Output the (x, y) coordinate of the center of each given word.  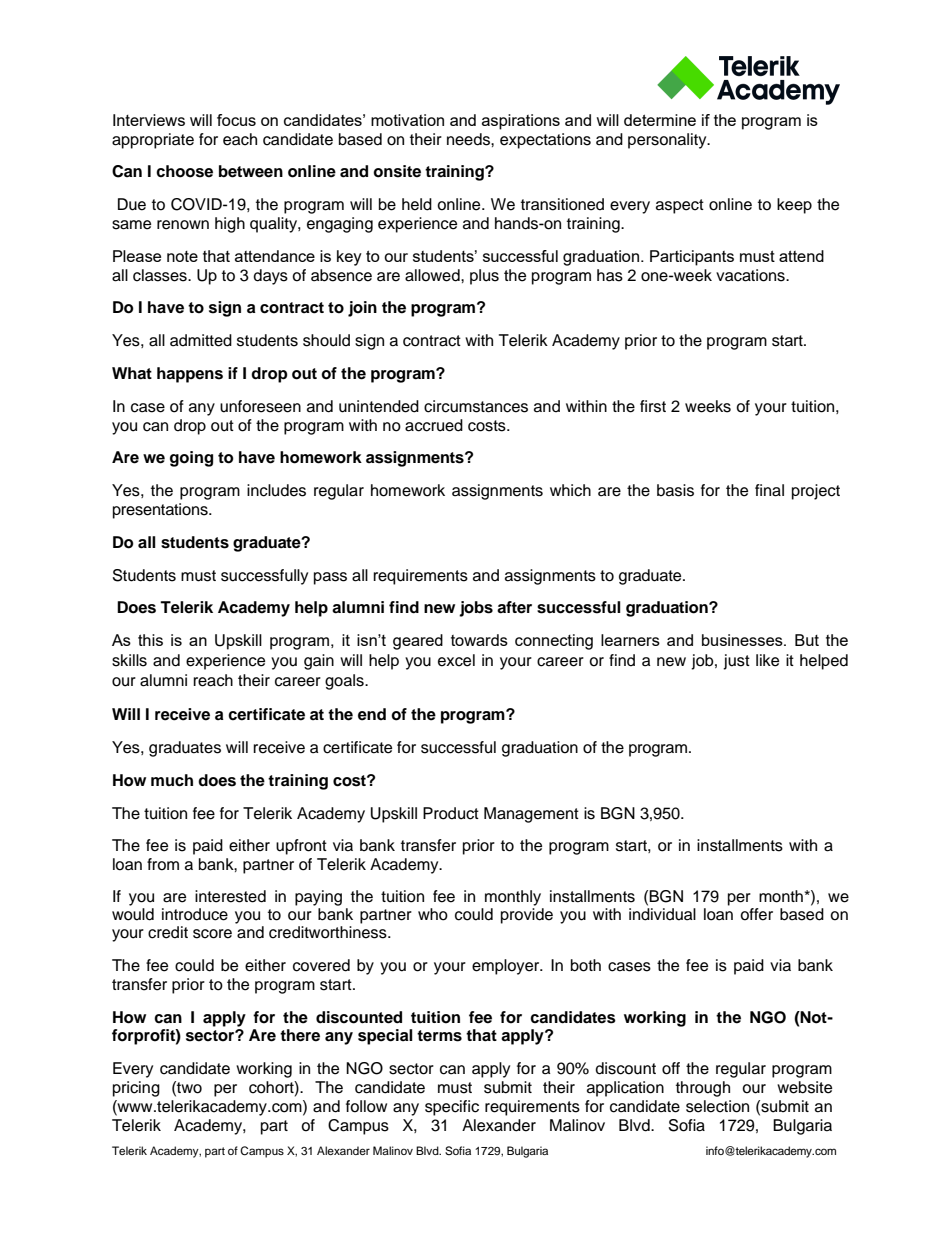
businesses (743, 640)
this (150, 640)
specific (452, 1108)
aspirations (521, 122)
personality (668, 141)
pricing (136, 1089)
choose (184, 171)
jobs (476, 609)
